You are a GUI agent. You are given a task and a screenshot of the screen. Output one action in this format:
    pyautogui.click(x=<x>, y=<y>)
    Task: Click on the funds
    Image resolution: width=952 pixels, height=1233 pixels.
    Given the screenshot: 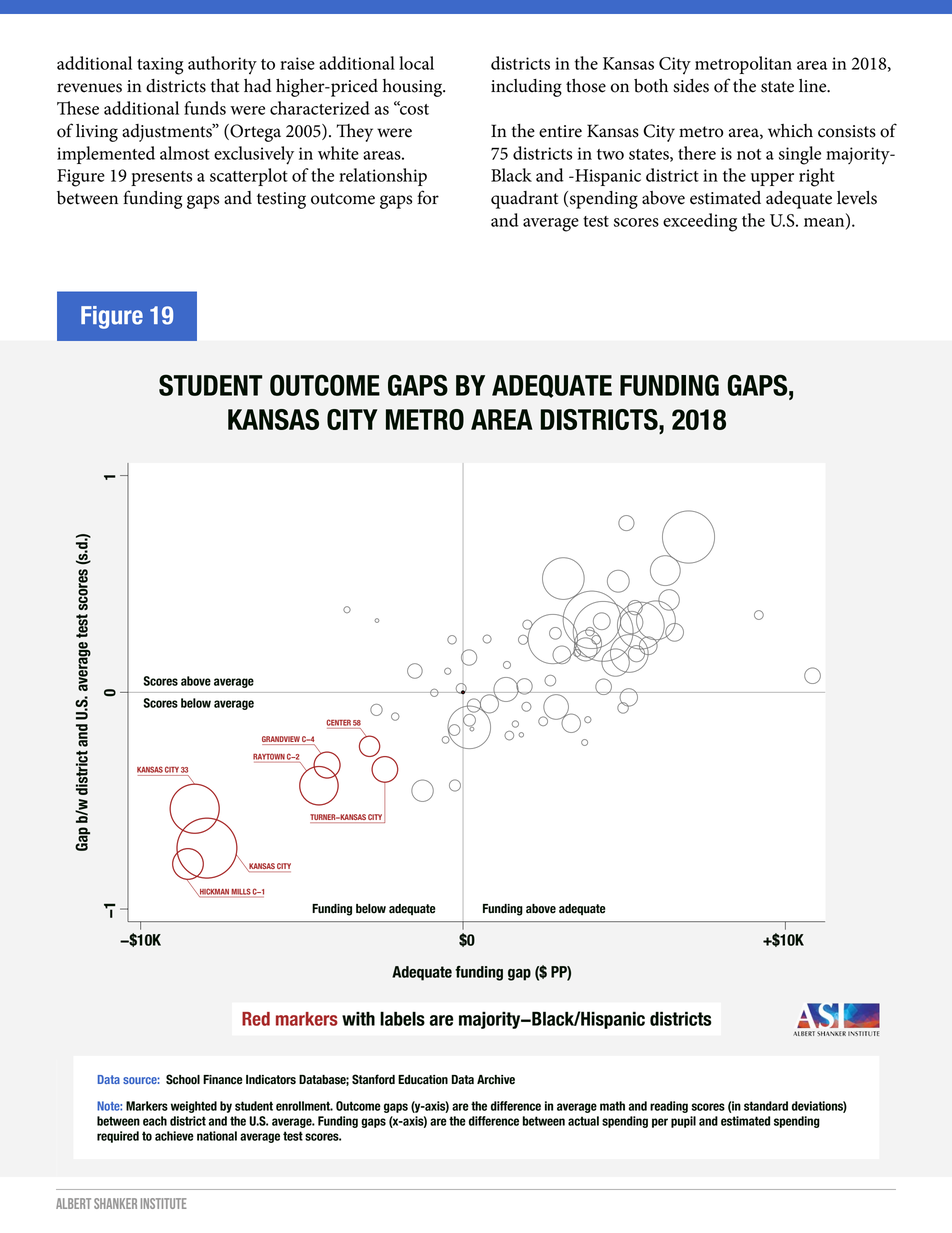 What is the action you would take?
    pyautogui.click(x=205, y=108)
